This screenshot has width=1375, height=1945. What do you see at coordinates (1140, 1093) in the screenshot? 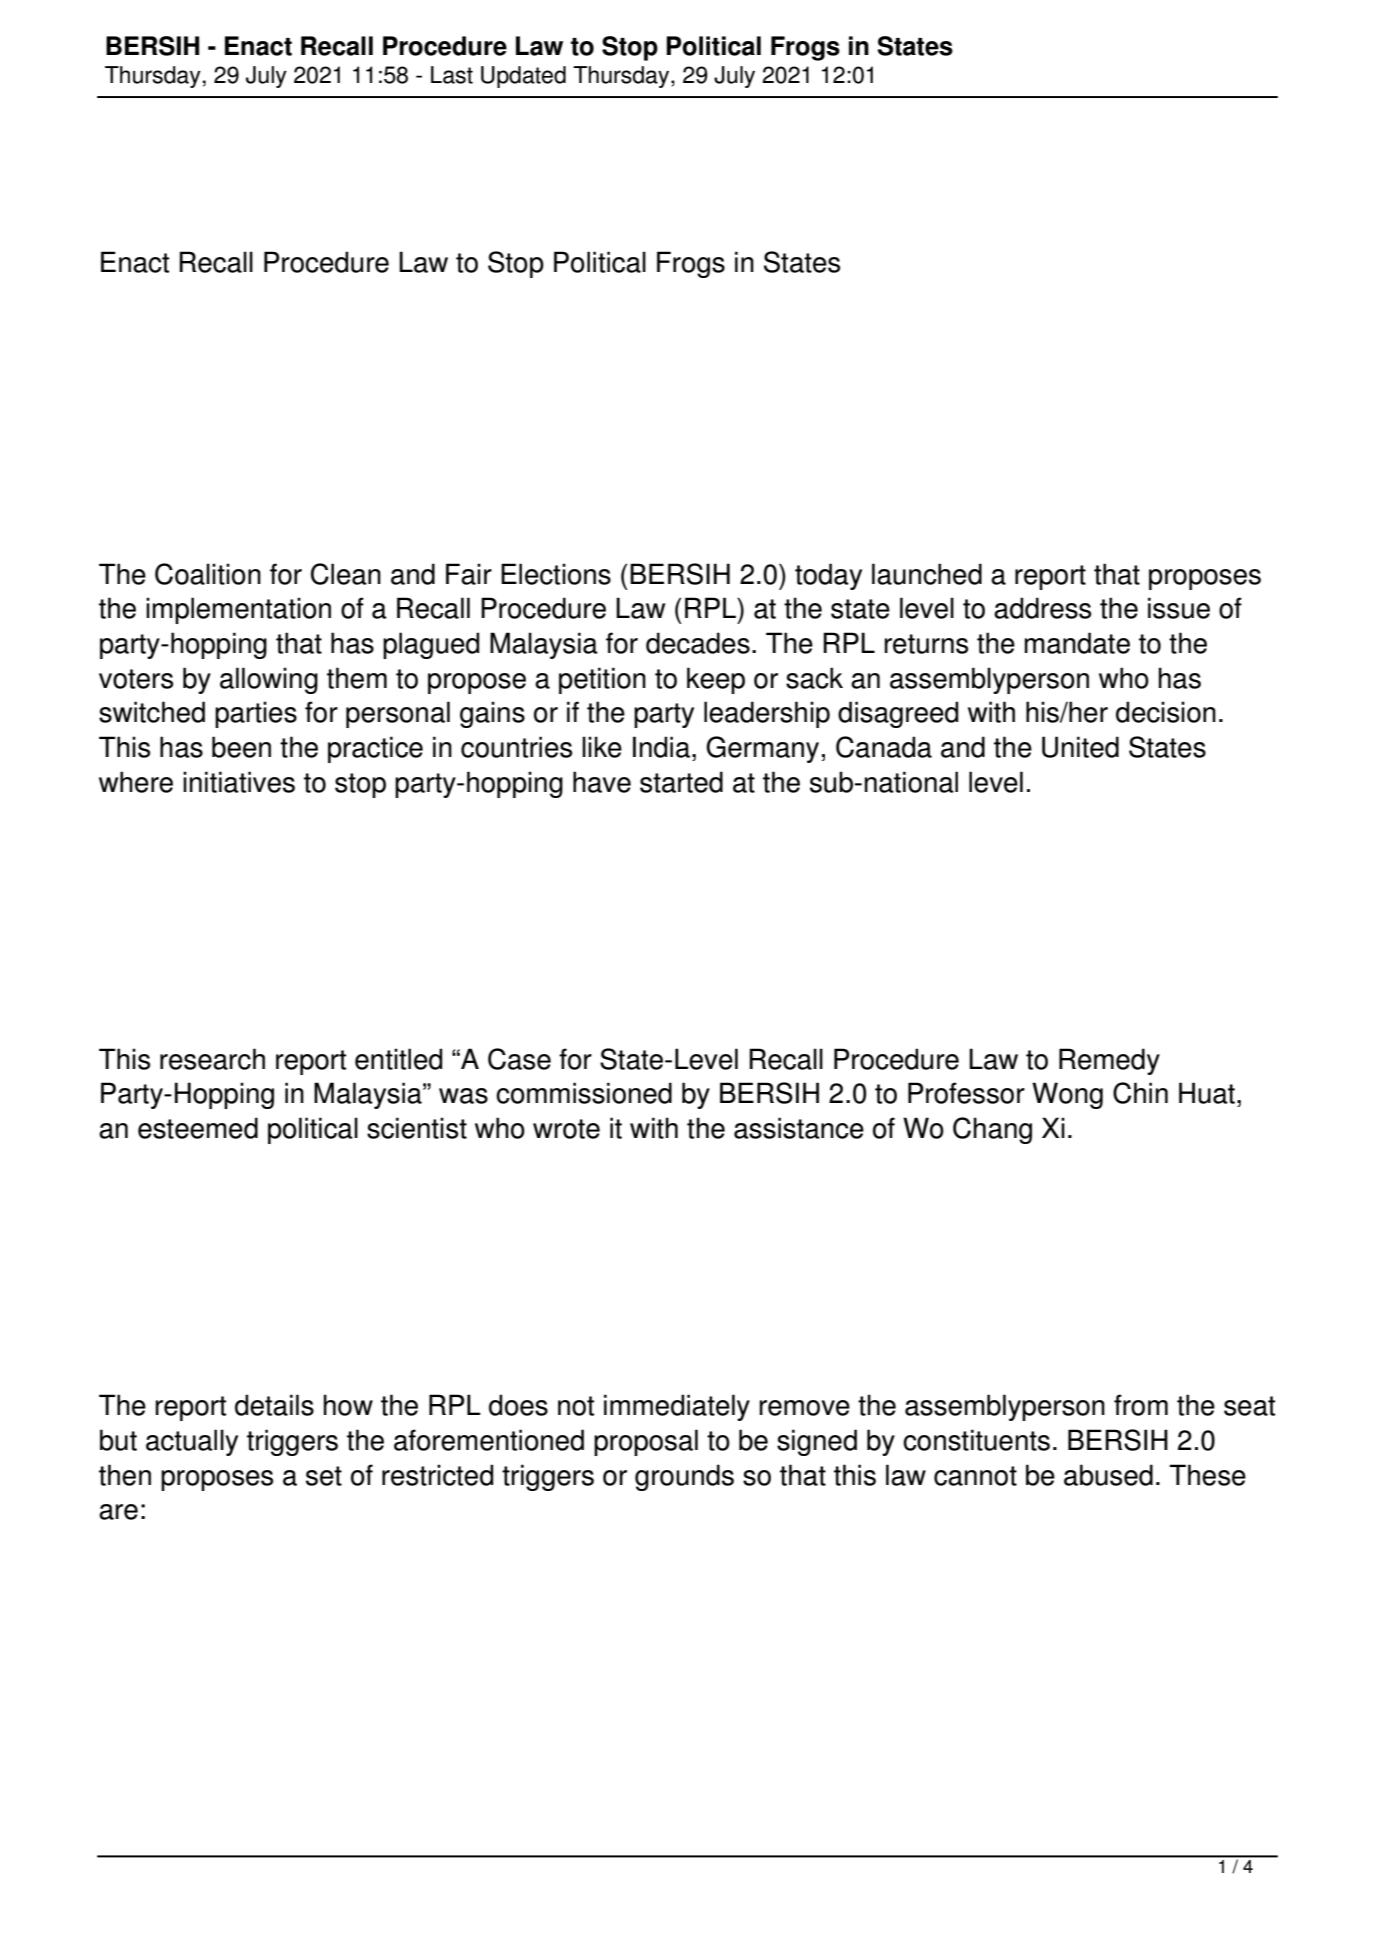
I see `Chin` at bounding box center [1140, 1093].
